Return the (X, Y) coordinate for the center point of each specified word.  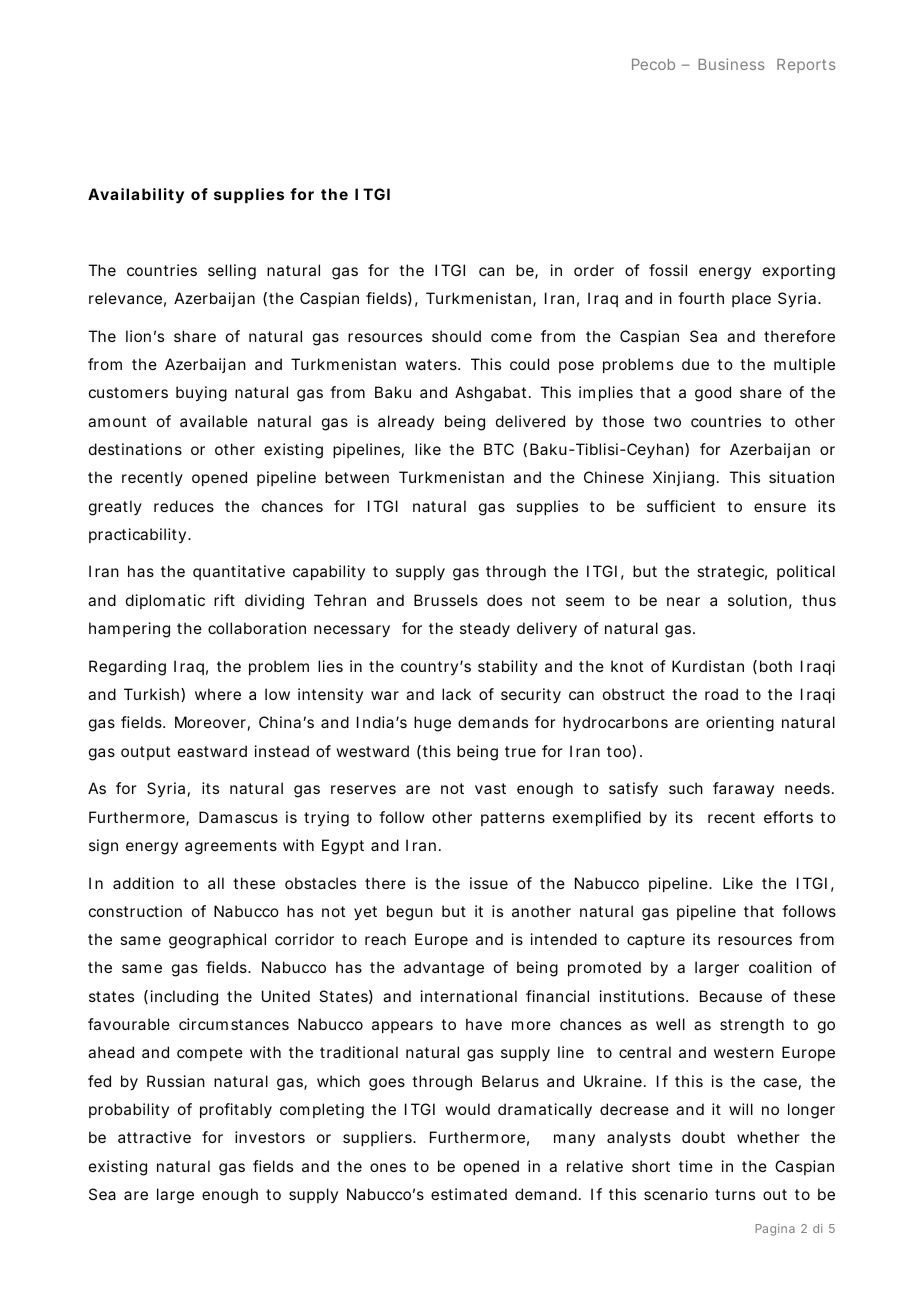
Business (731, 64)
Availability (136, 196)
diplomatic (165, 601)
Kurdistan (708, 666)
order (594, 270)
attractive (154, 1137)
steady (485, 630)
